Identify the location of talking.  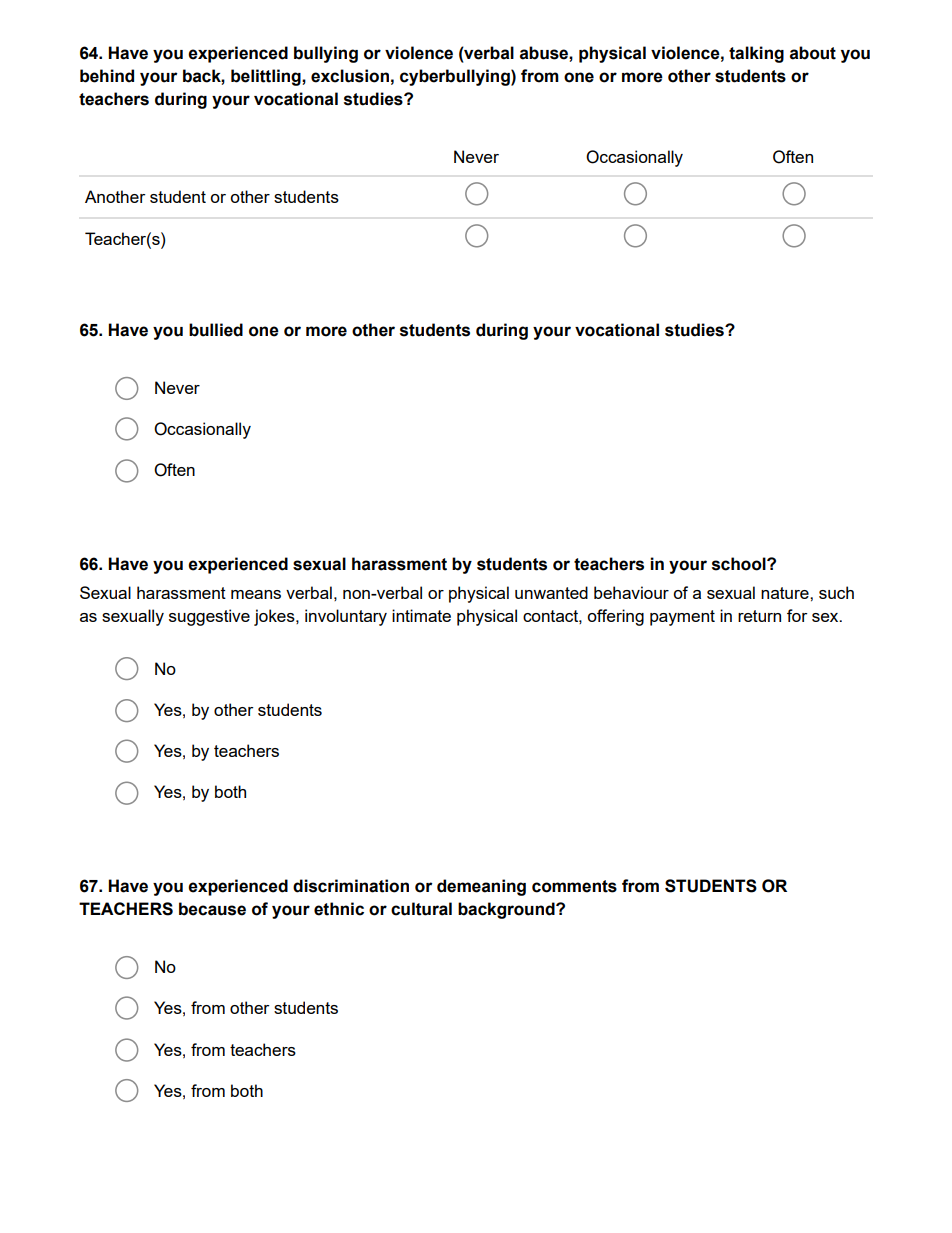
(756, 54).
